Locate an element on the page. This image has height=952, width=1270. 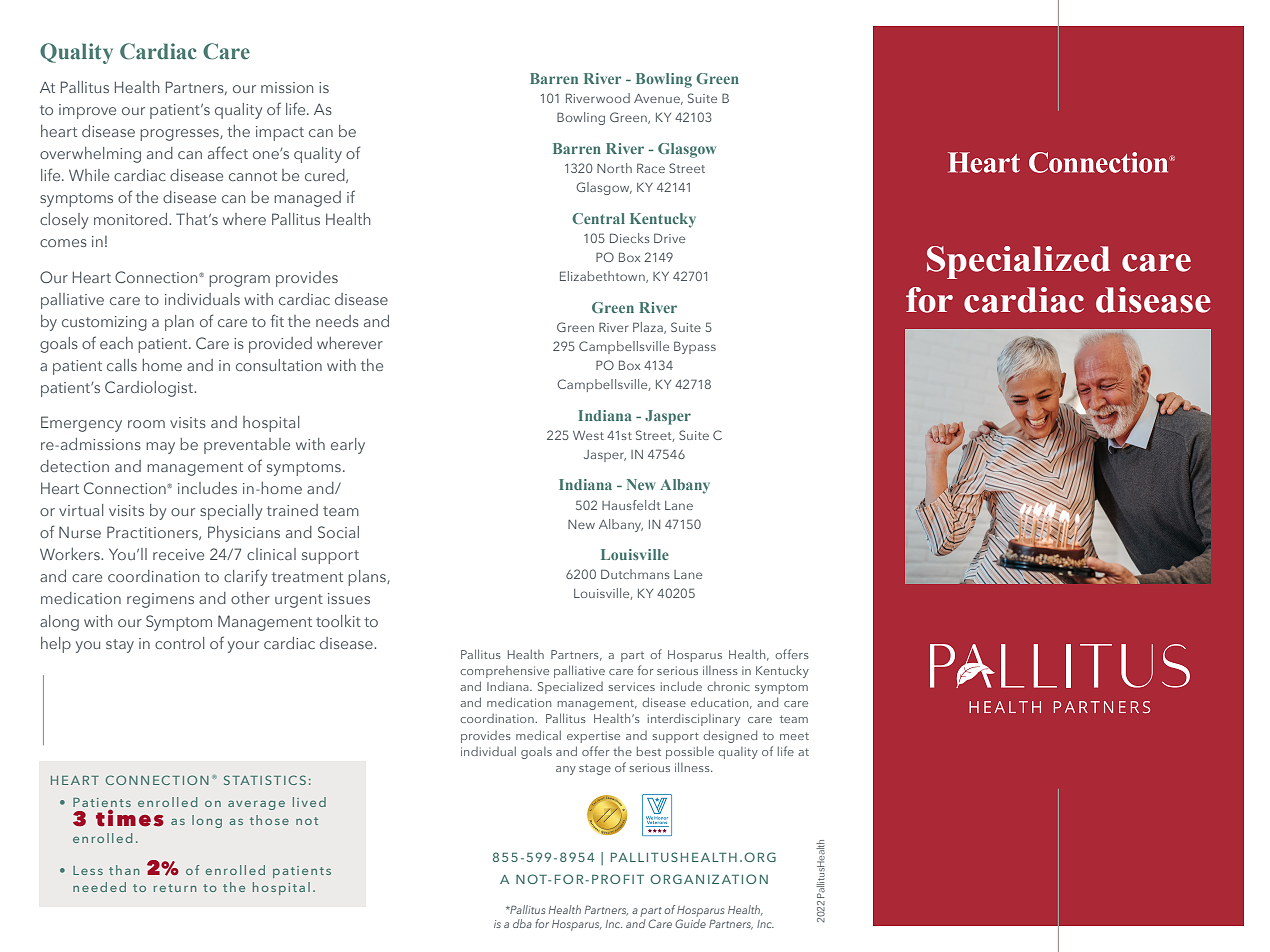
Bypass is located at coordinates (695, 347).
